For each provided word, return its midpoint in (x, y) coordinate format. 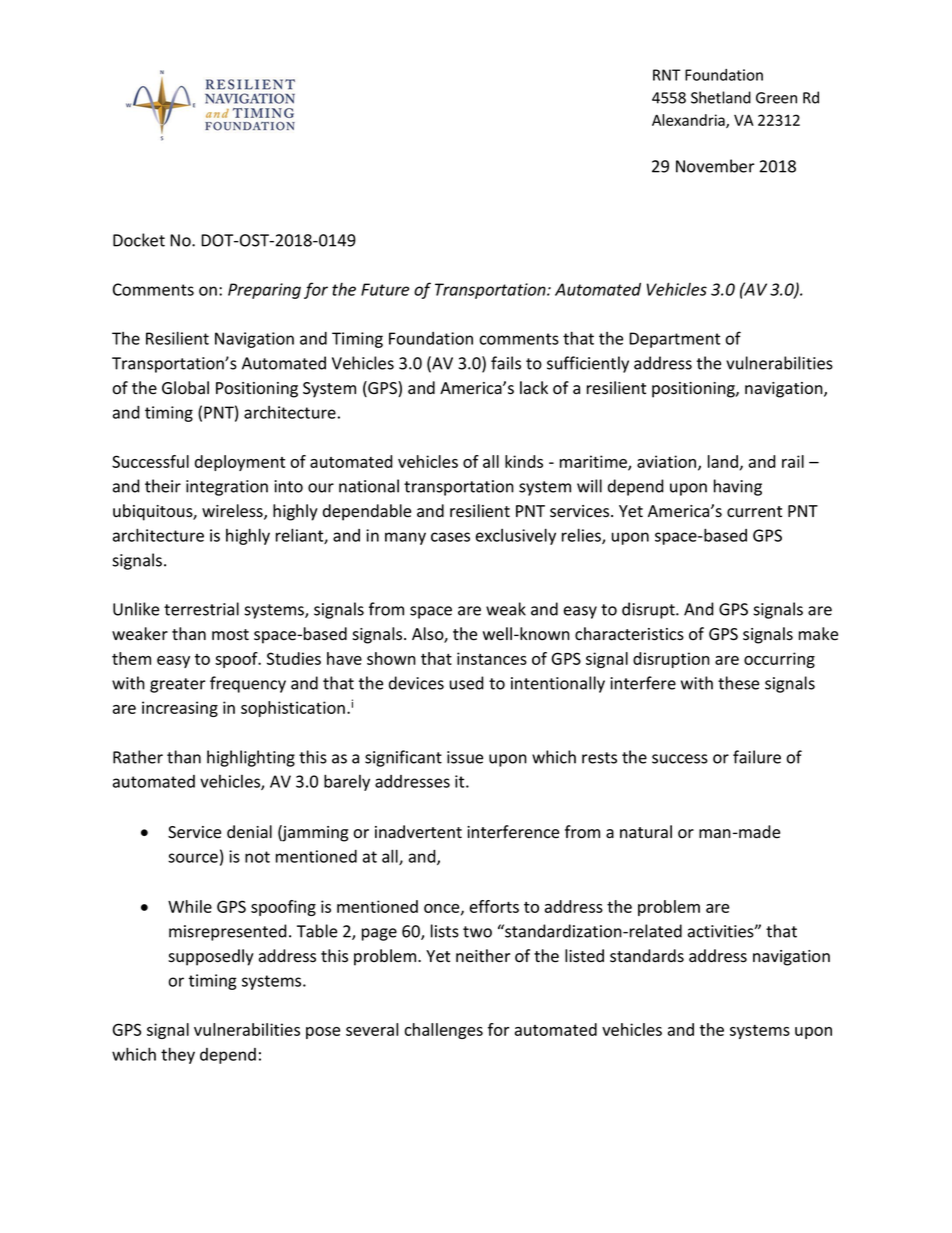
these (738, 683)
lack (534, 388)
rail (793, 461)
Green (776, 98)
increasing (180, 709)
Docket (139, 240)
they (178, 1055)
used (467, 683)
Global (185, 388)
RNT (667, 75)
